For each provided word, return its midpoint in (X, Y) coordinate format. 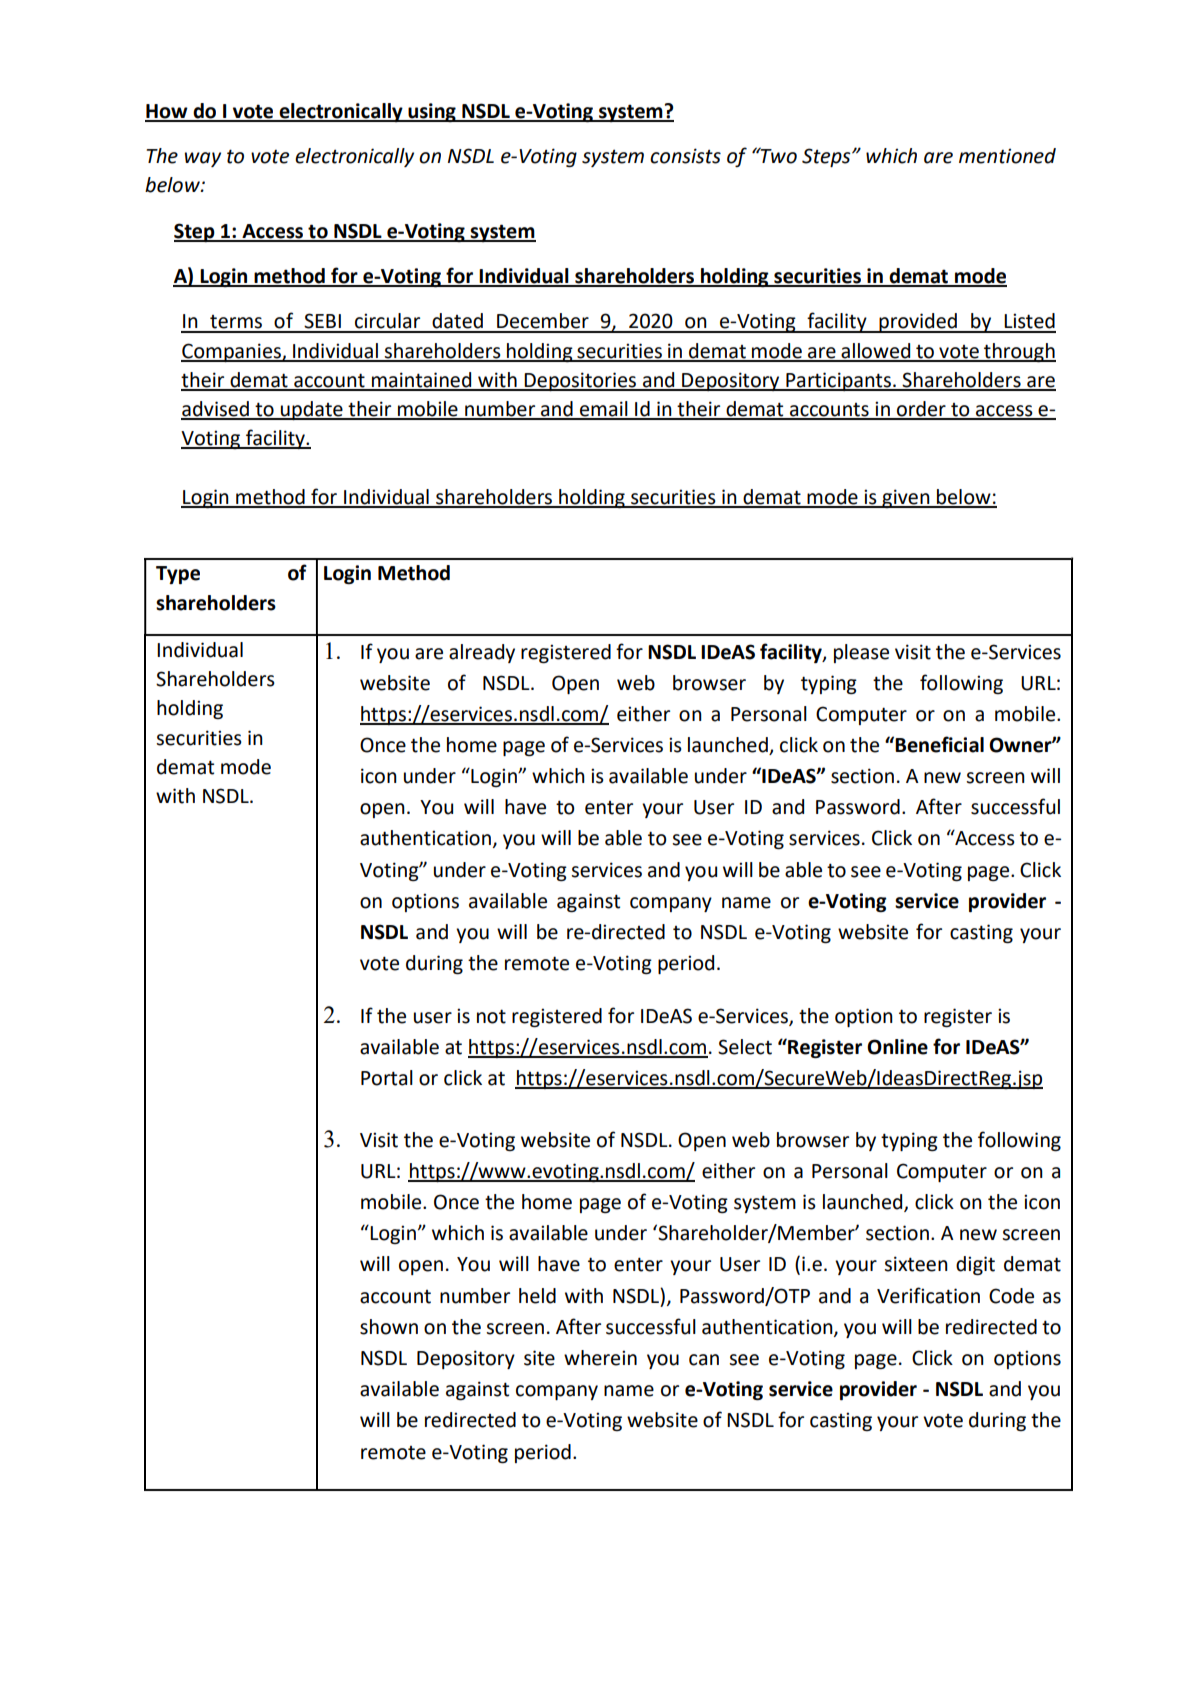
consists (685, 156)
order (921, 410)
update (312, 410)
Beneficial (938, 744)
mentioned (1007, 156)
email (604, 410)
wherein (600, 1358)
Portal (387, 1078)
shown (389, 1327)
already (482, 653)
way (203, 159)
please (861, 653)
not (491, 1016)
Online (897, 1047)
